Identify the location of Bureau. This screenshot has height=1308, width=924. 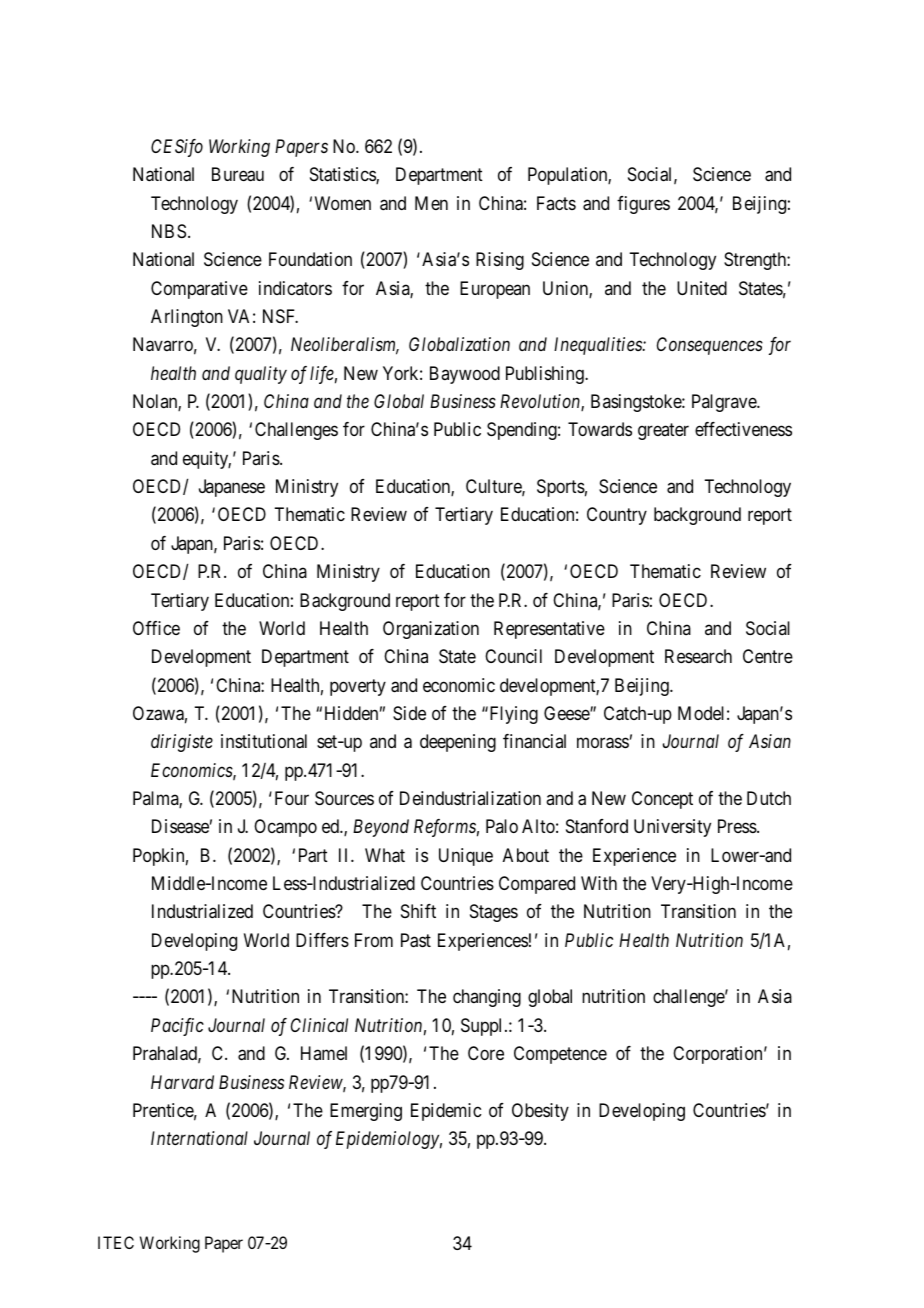
(238, 174).
